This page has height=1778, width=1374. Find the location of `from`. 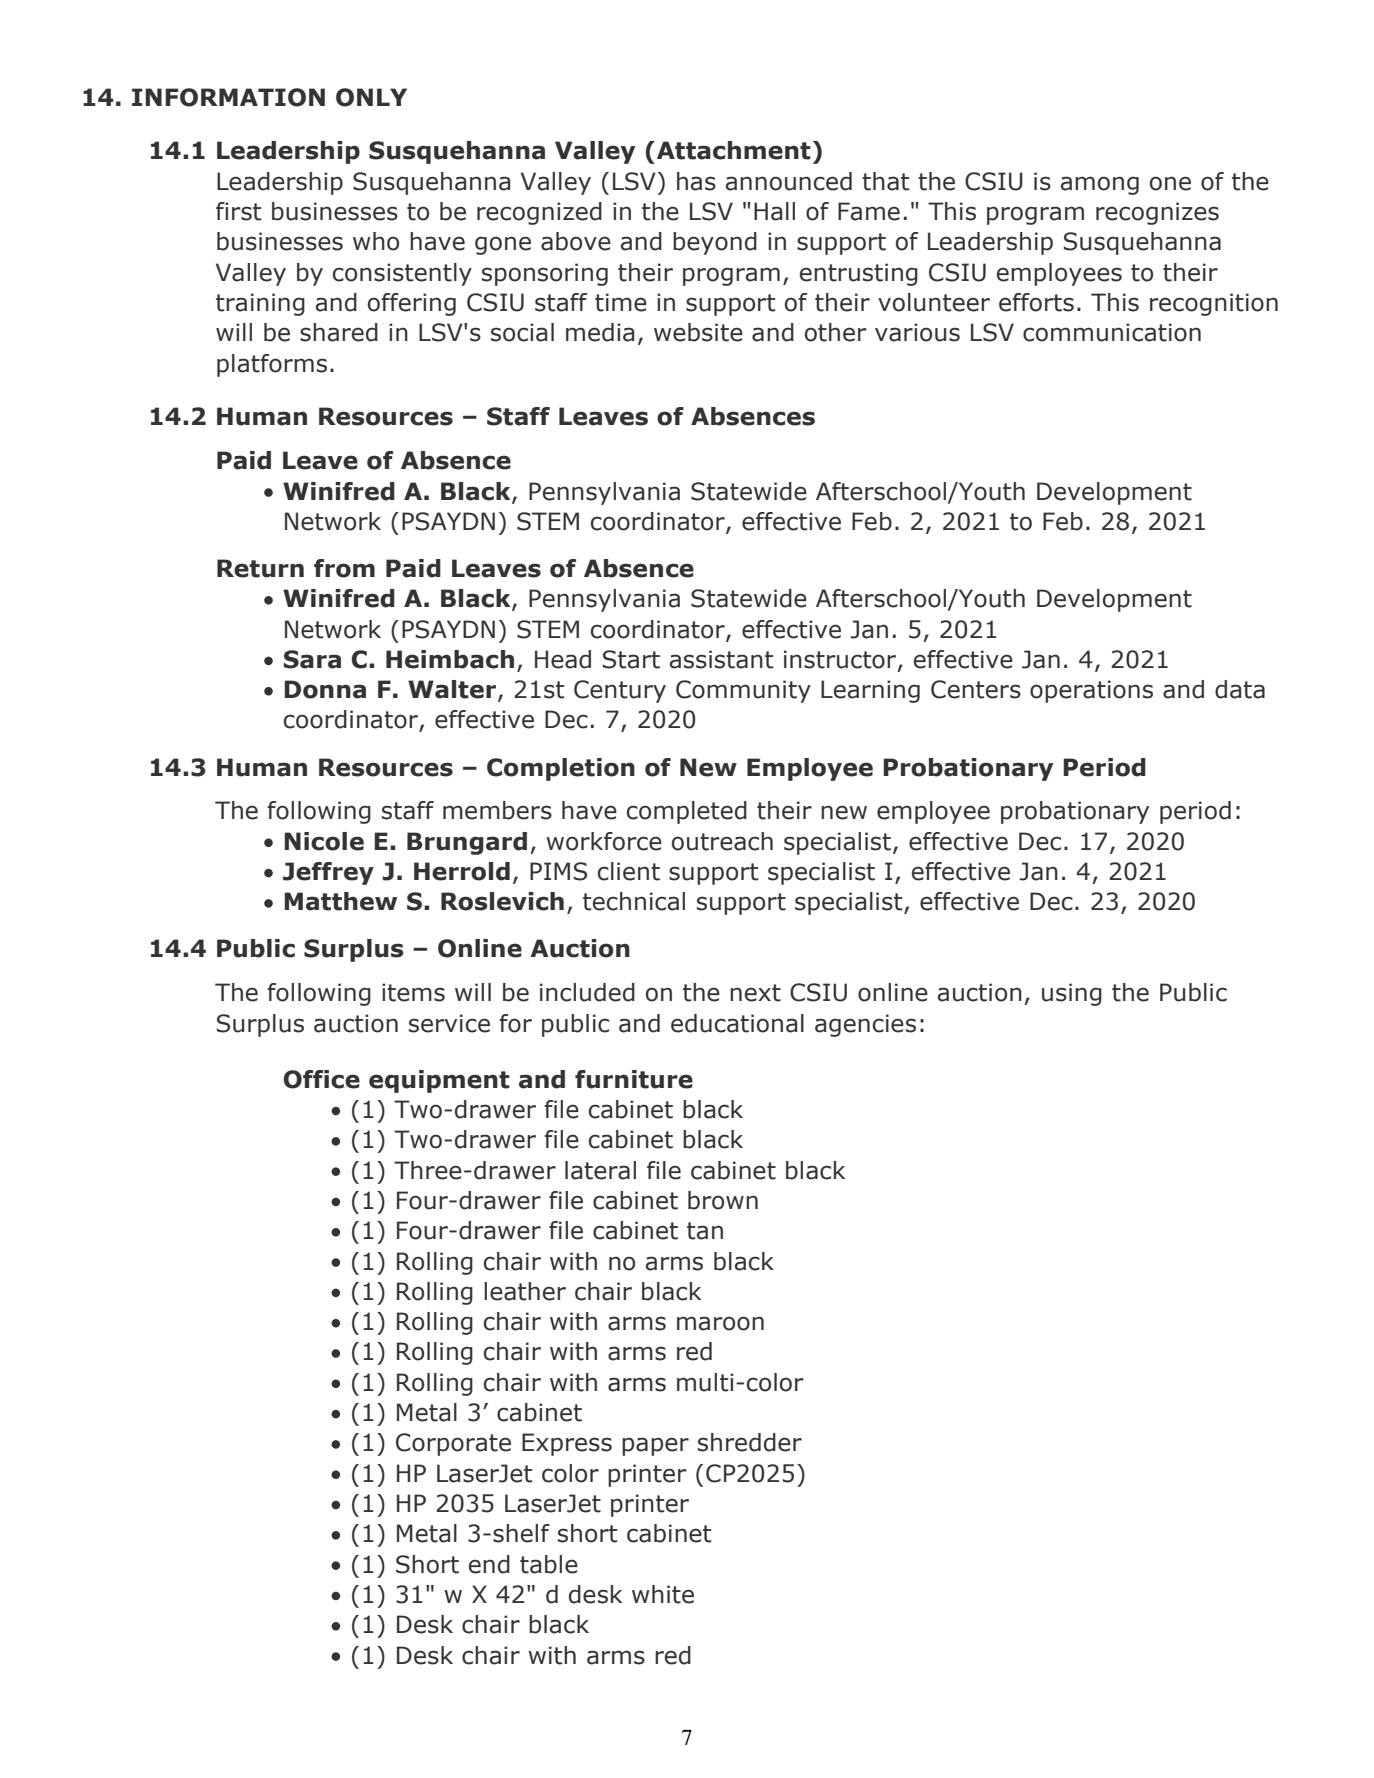

from is located at coordinates (344, 568).
